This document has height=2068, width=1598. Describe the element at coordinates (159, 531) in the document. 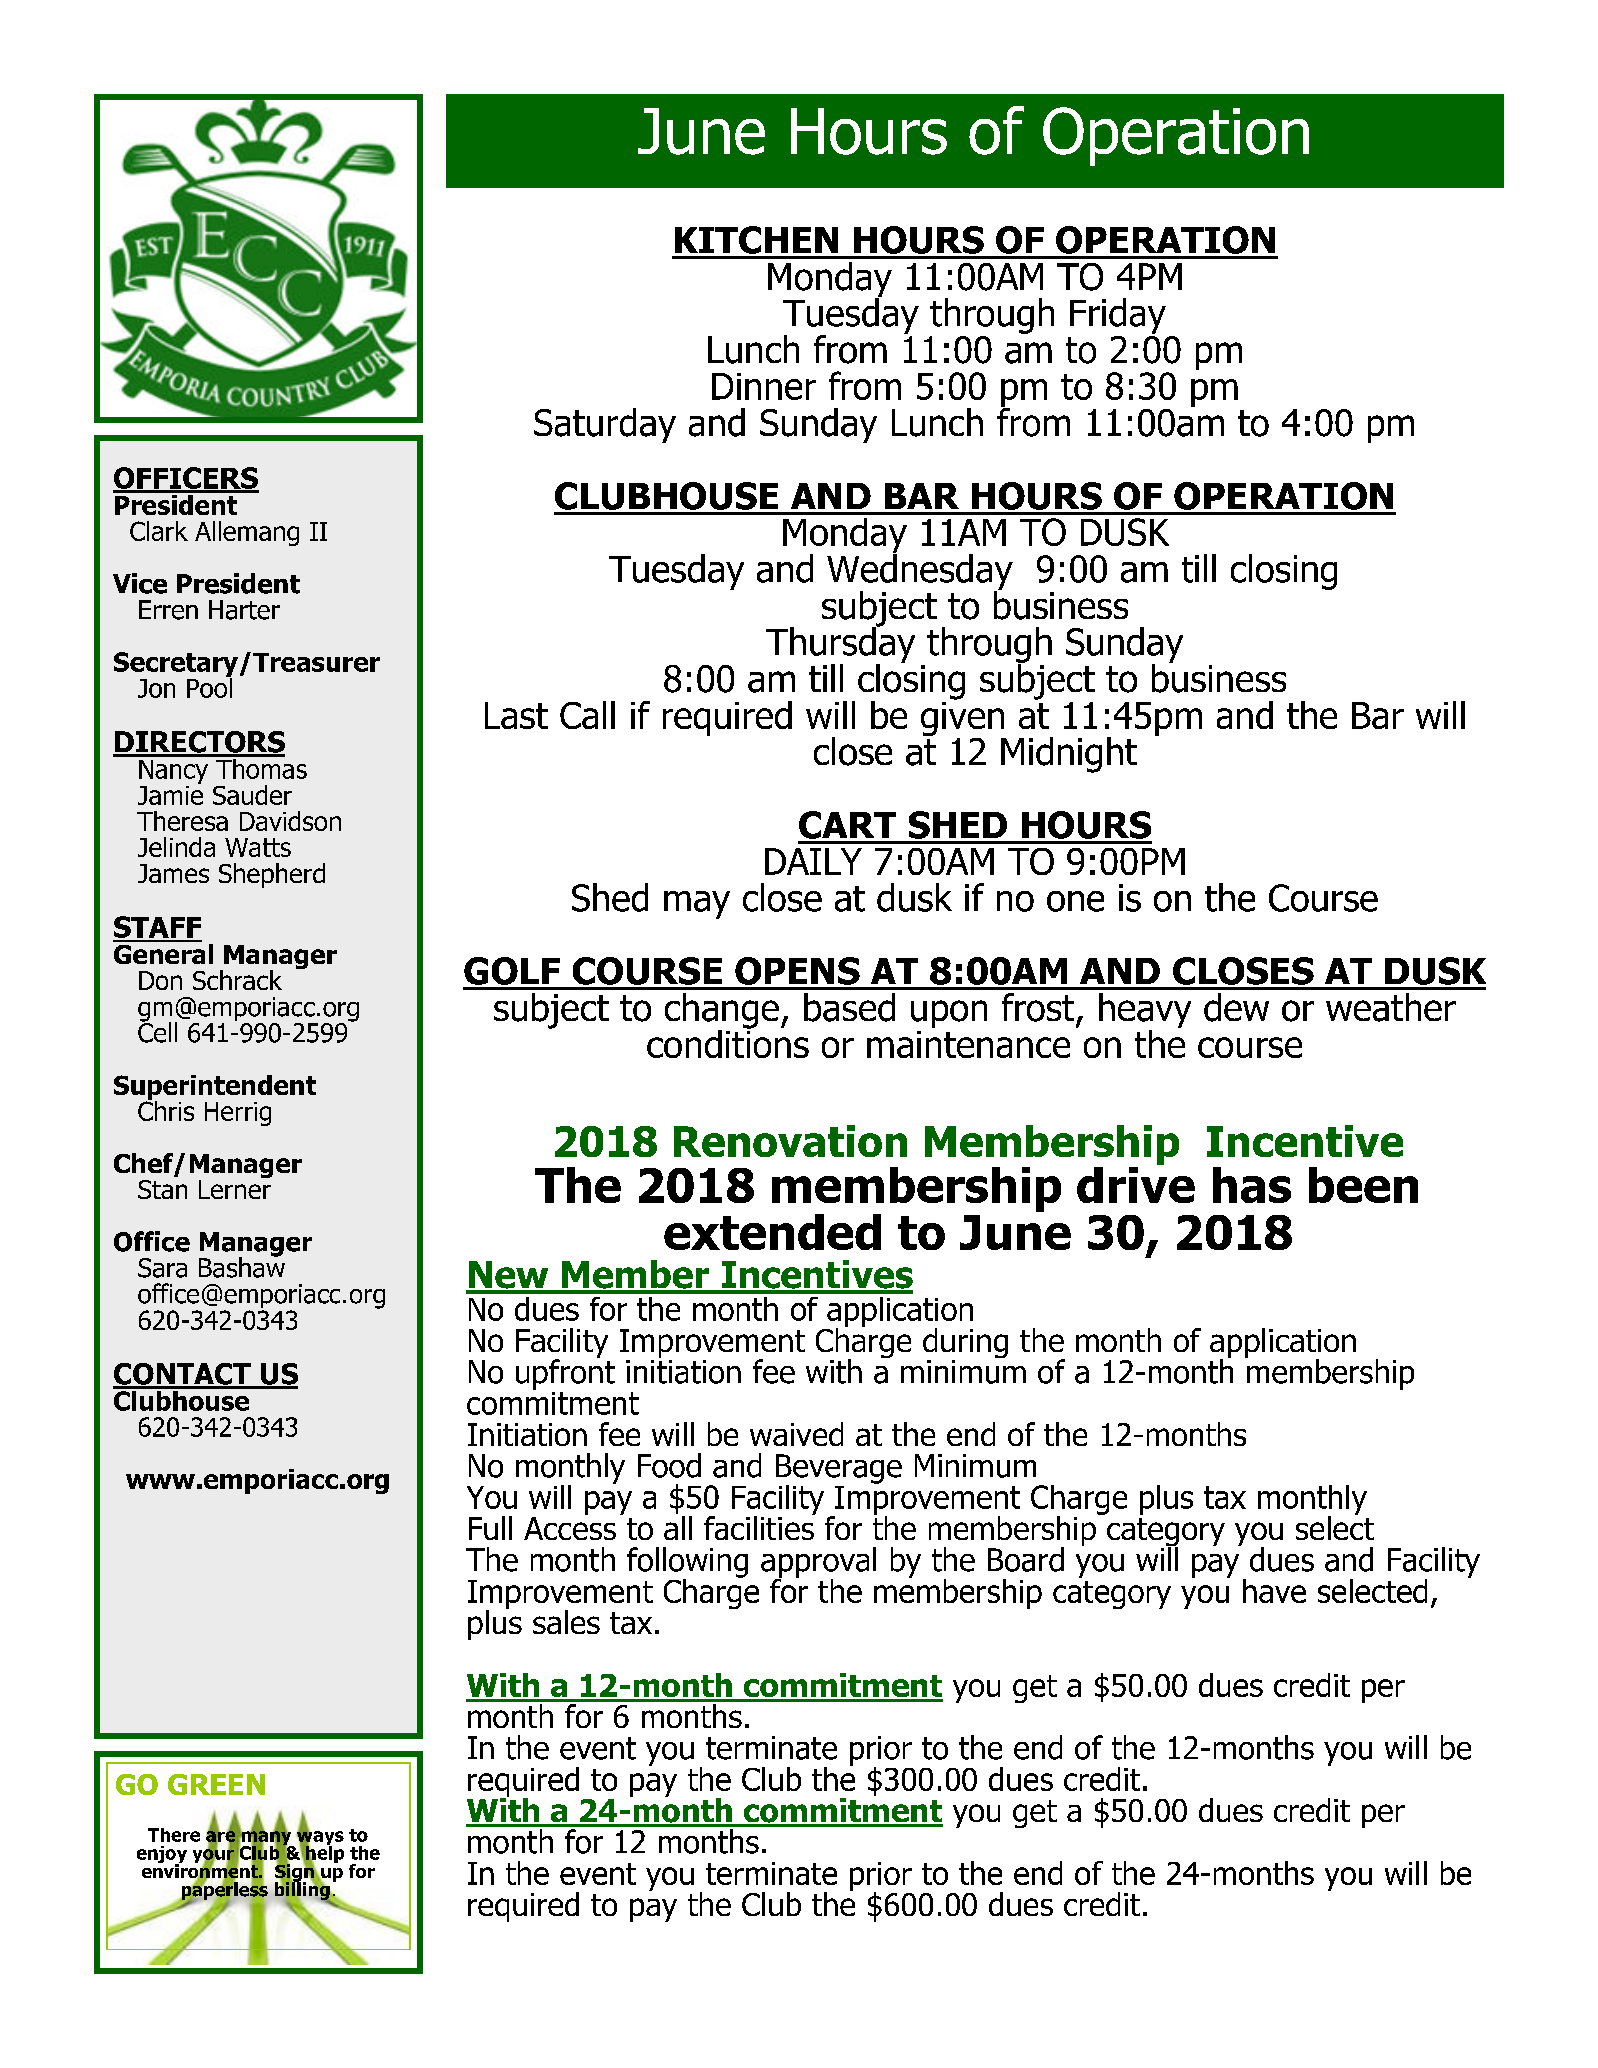

I see `Clark` at that location.
